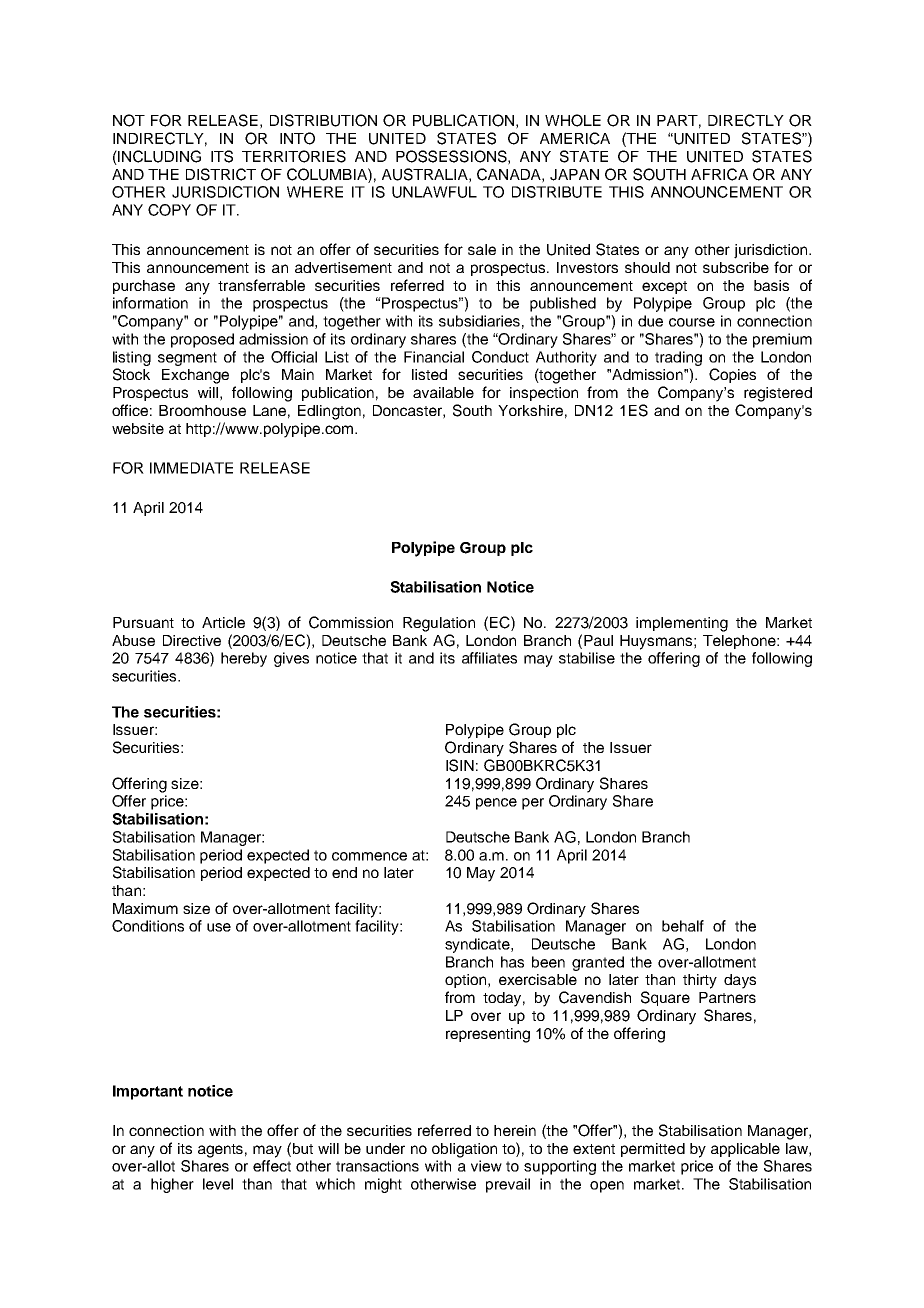 The image size is (924, 1308). I want to click on UNLAWFUL, so click(434, 192).
